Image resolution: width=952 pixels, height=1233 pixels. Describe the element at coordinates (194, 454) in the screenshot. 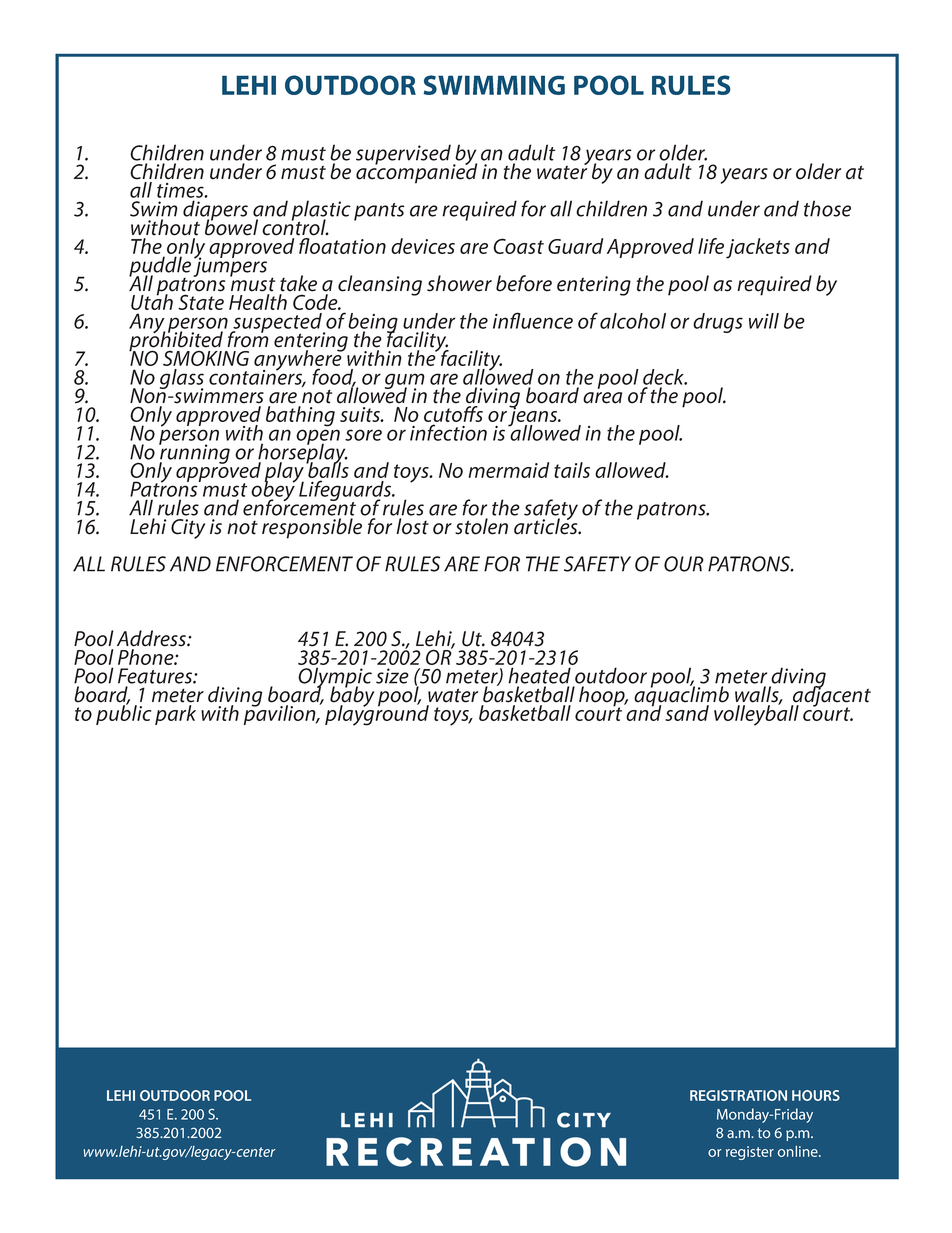

I see `running` at that location.
